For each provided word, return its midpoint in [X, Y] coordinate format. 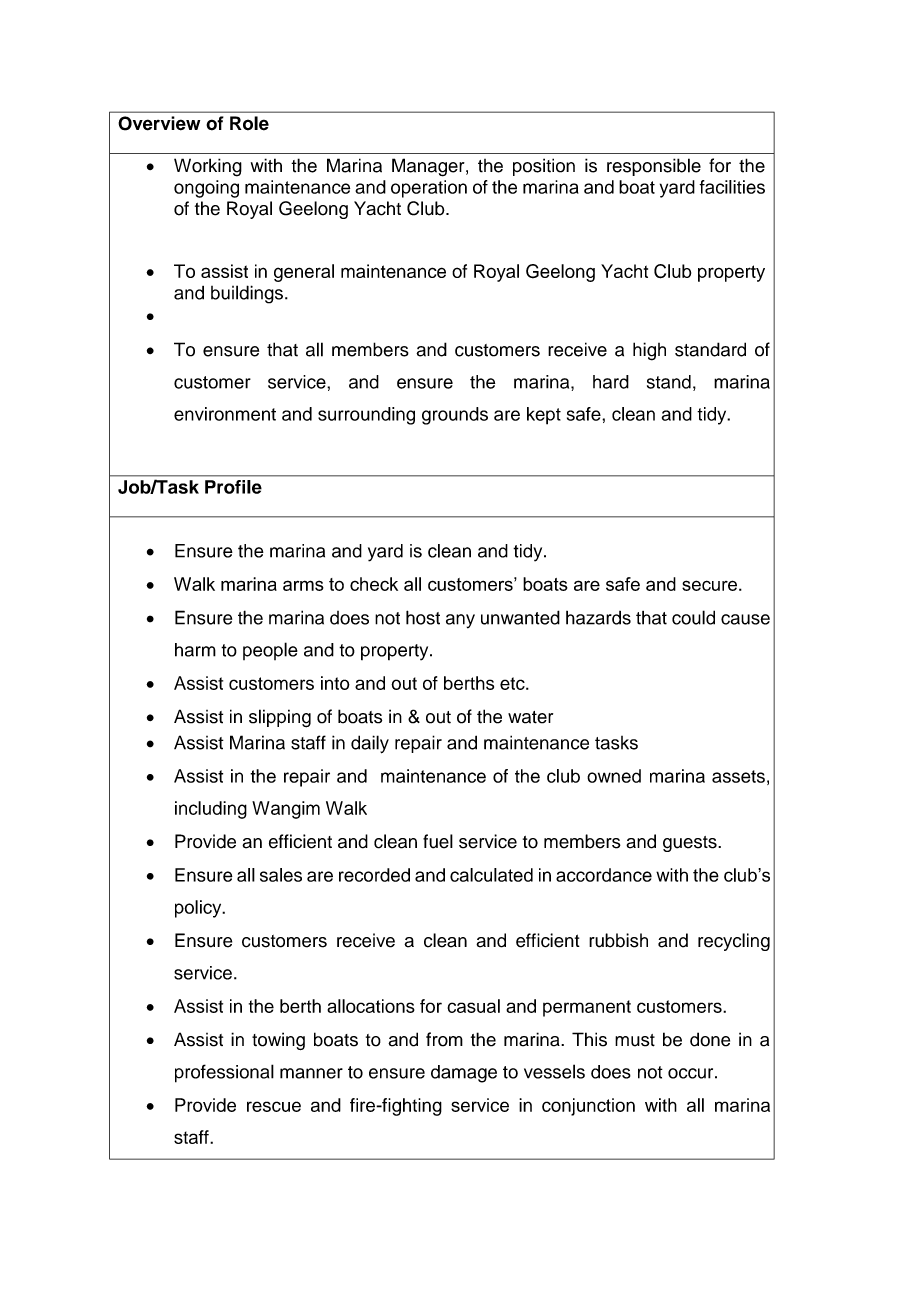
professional [224, 1073]
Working [208, 167]
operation [429, 189]
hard [611, 382]
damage [464, 1074]
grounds [455, 416]
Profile [233, 487]
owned [614, 776]
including [211, 810]
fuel [438, 841]
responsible [654, 167]
